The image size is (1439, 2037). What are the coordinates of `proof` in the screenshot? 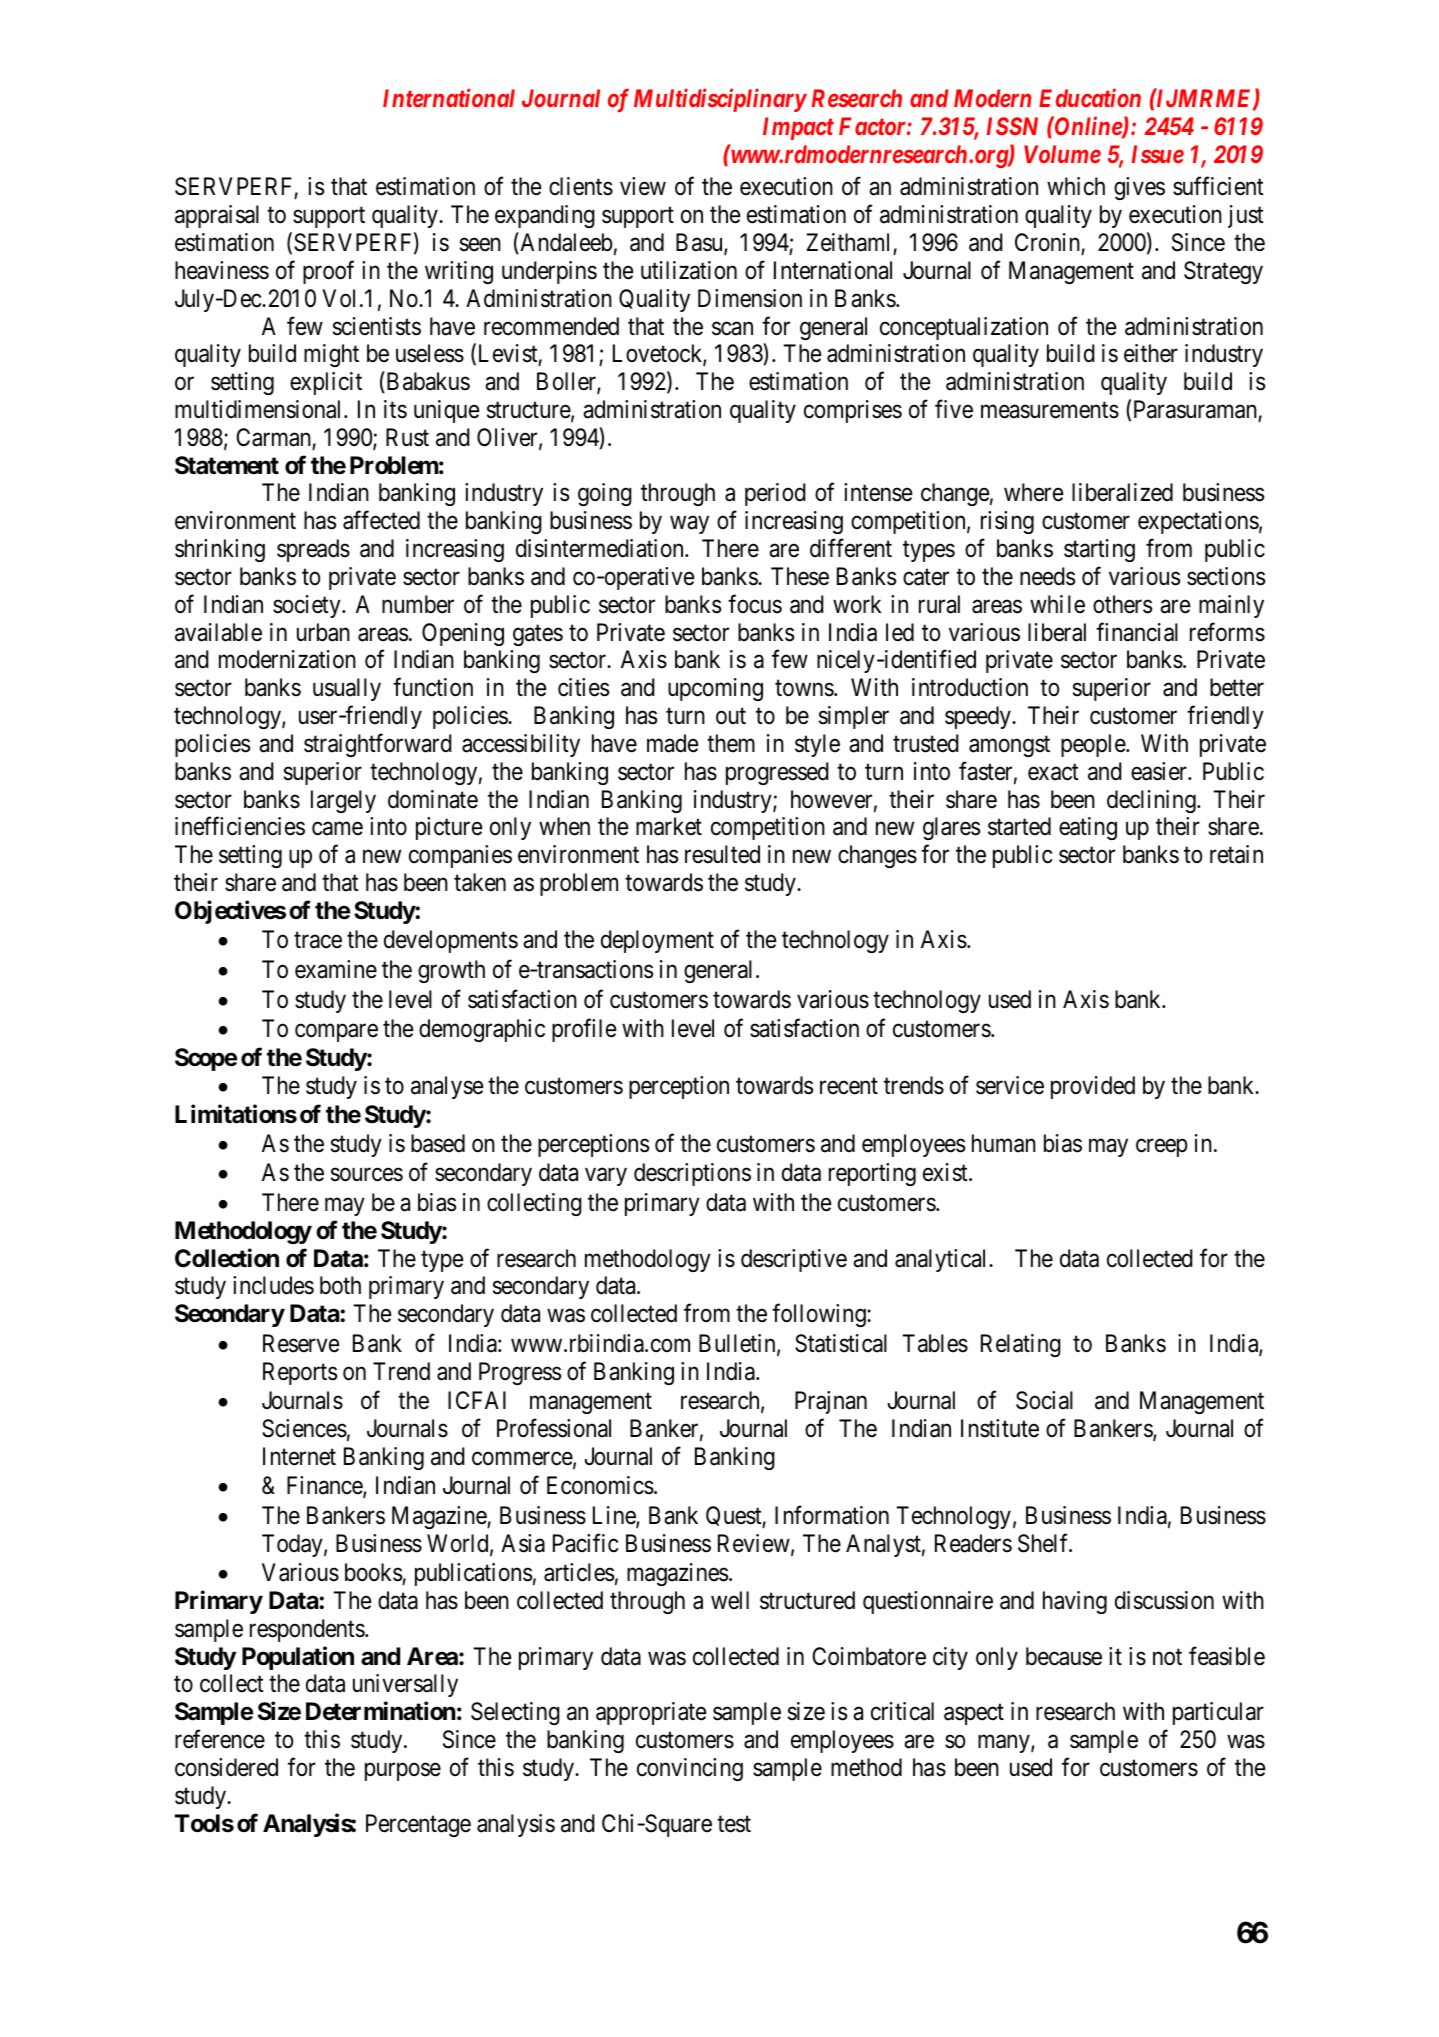 It's located at (328, 272).
